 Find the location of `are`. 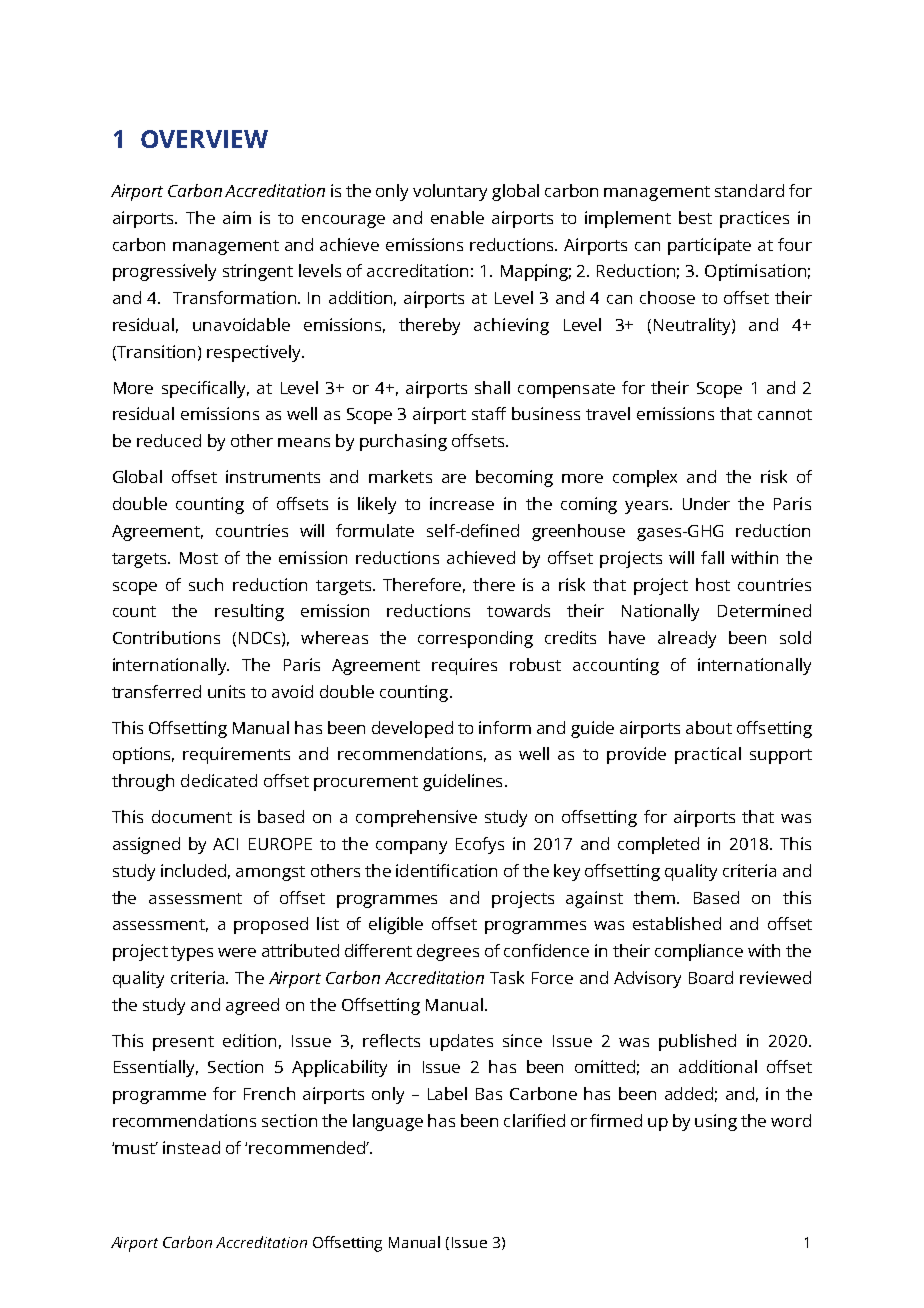

are is located at coordinates (454, 478).
